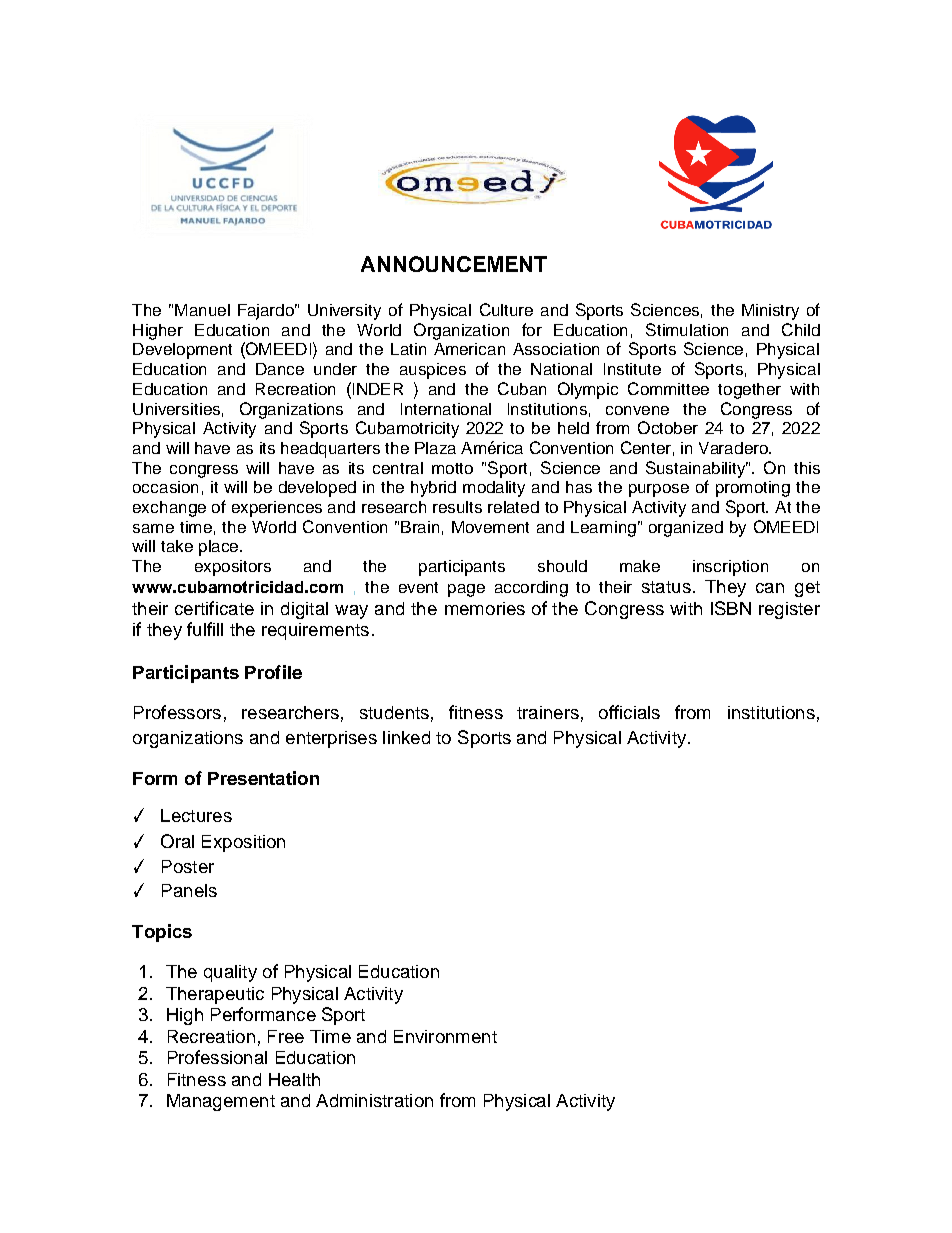 This screenshot has height=1233, width=952. What do you see at coordinates (445, 1036) in the screenshot?
I see `Environment` at bounding box center [445, 1036].
